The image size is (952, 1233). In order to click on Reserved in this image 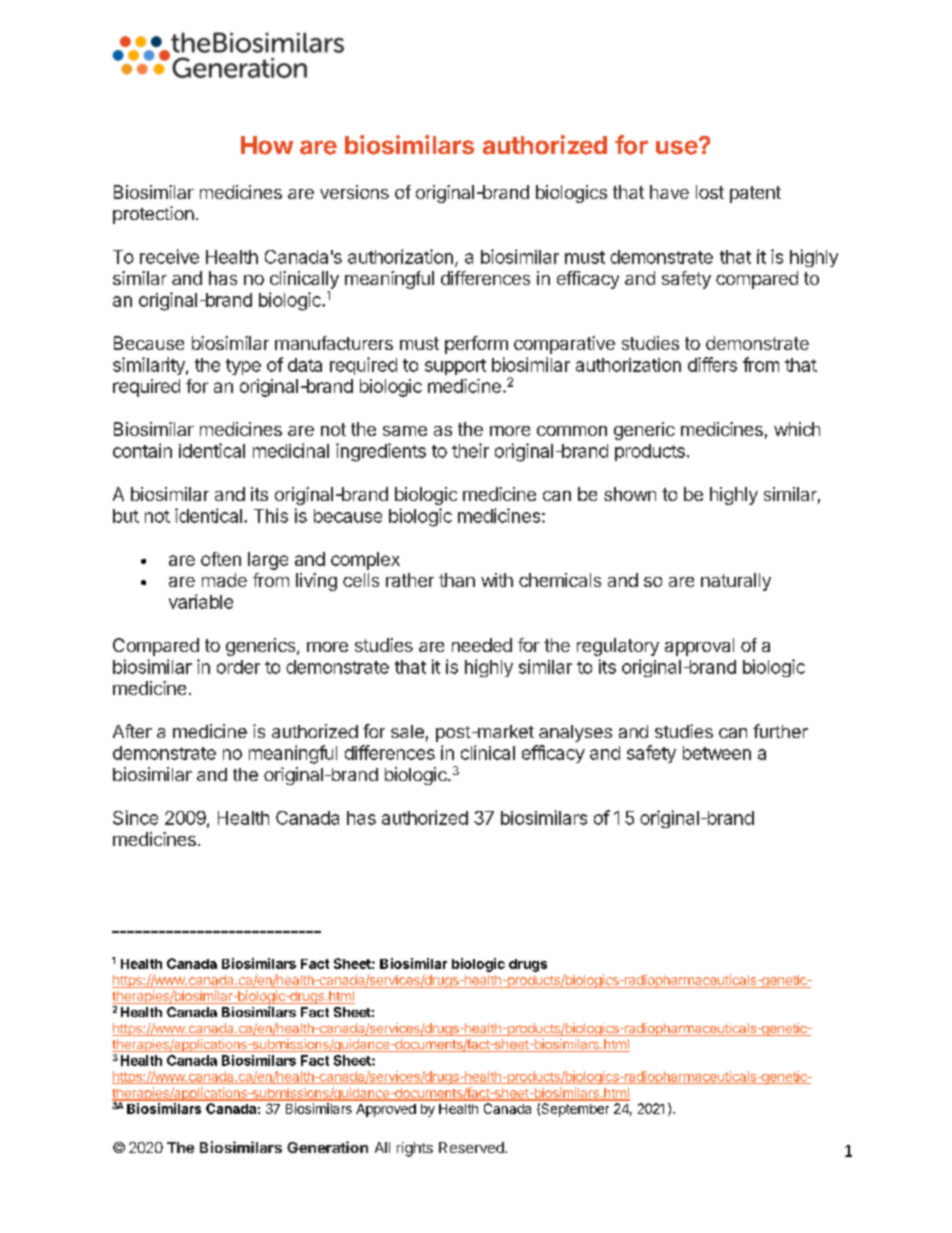, I will do `click(472, 1147)`.
